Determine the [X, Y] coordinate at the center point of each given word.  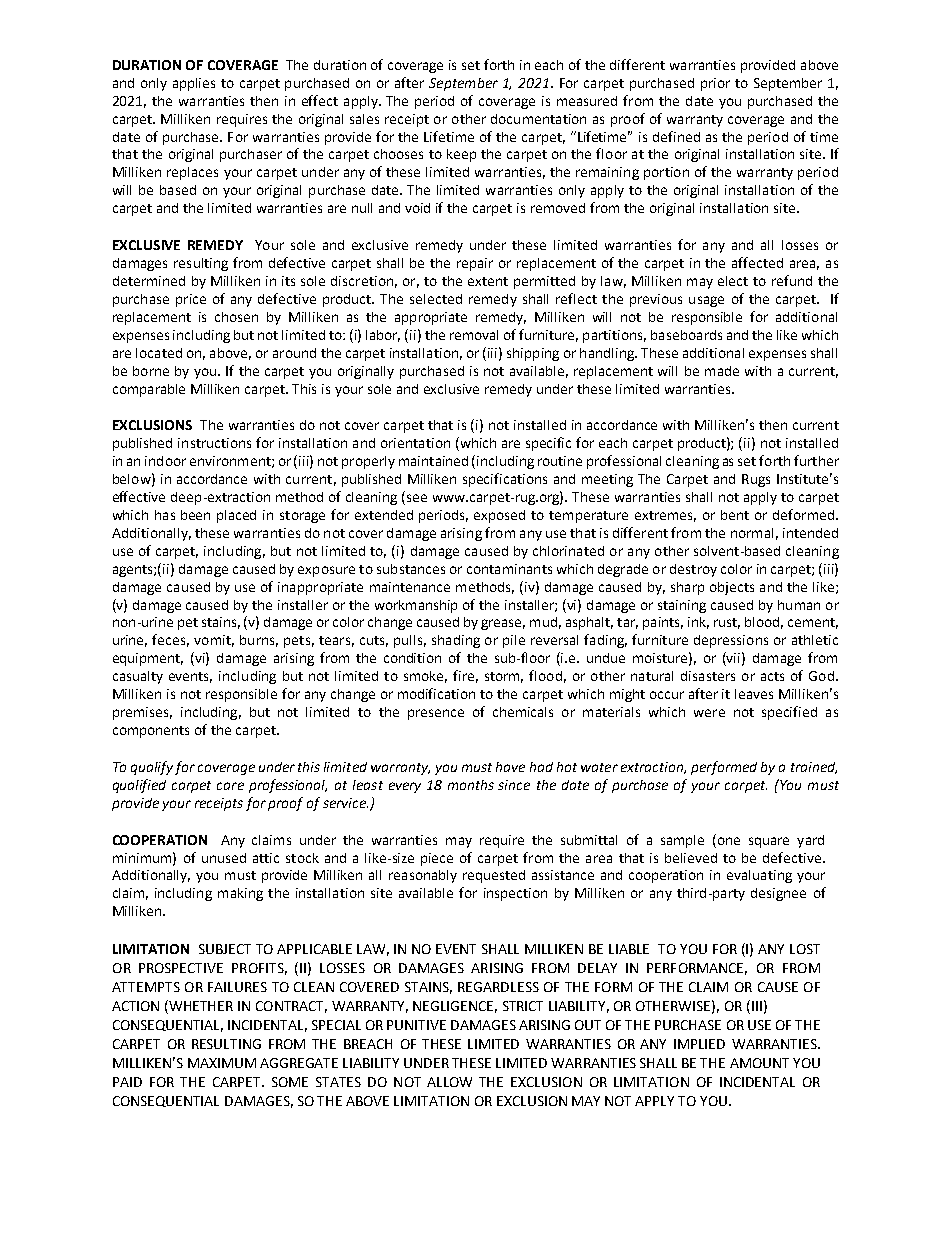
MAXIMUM [222, 1063]
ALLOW [449, 1082]
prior [715, 84]
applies [194, 84]
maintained [433, 461]
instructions [214, 443]
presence [436, 714]
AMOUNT [759, 1063]
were [709, 713]
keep [461, 155]
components [151, 732]
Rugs [756, 480]
